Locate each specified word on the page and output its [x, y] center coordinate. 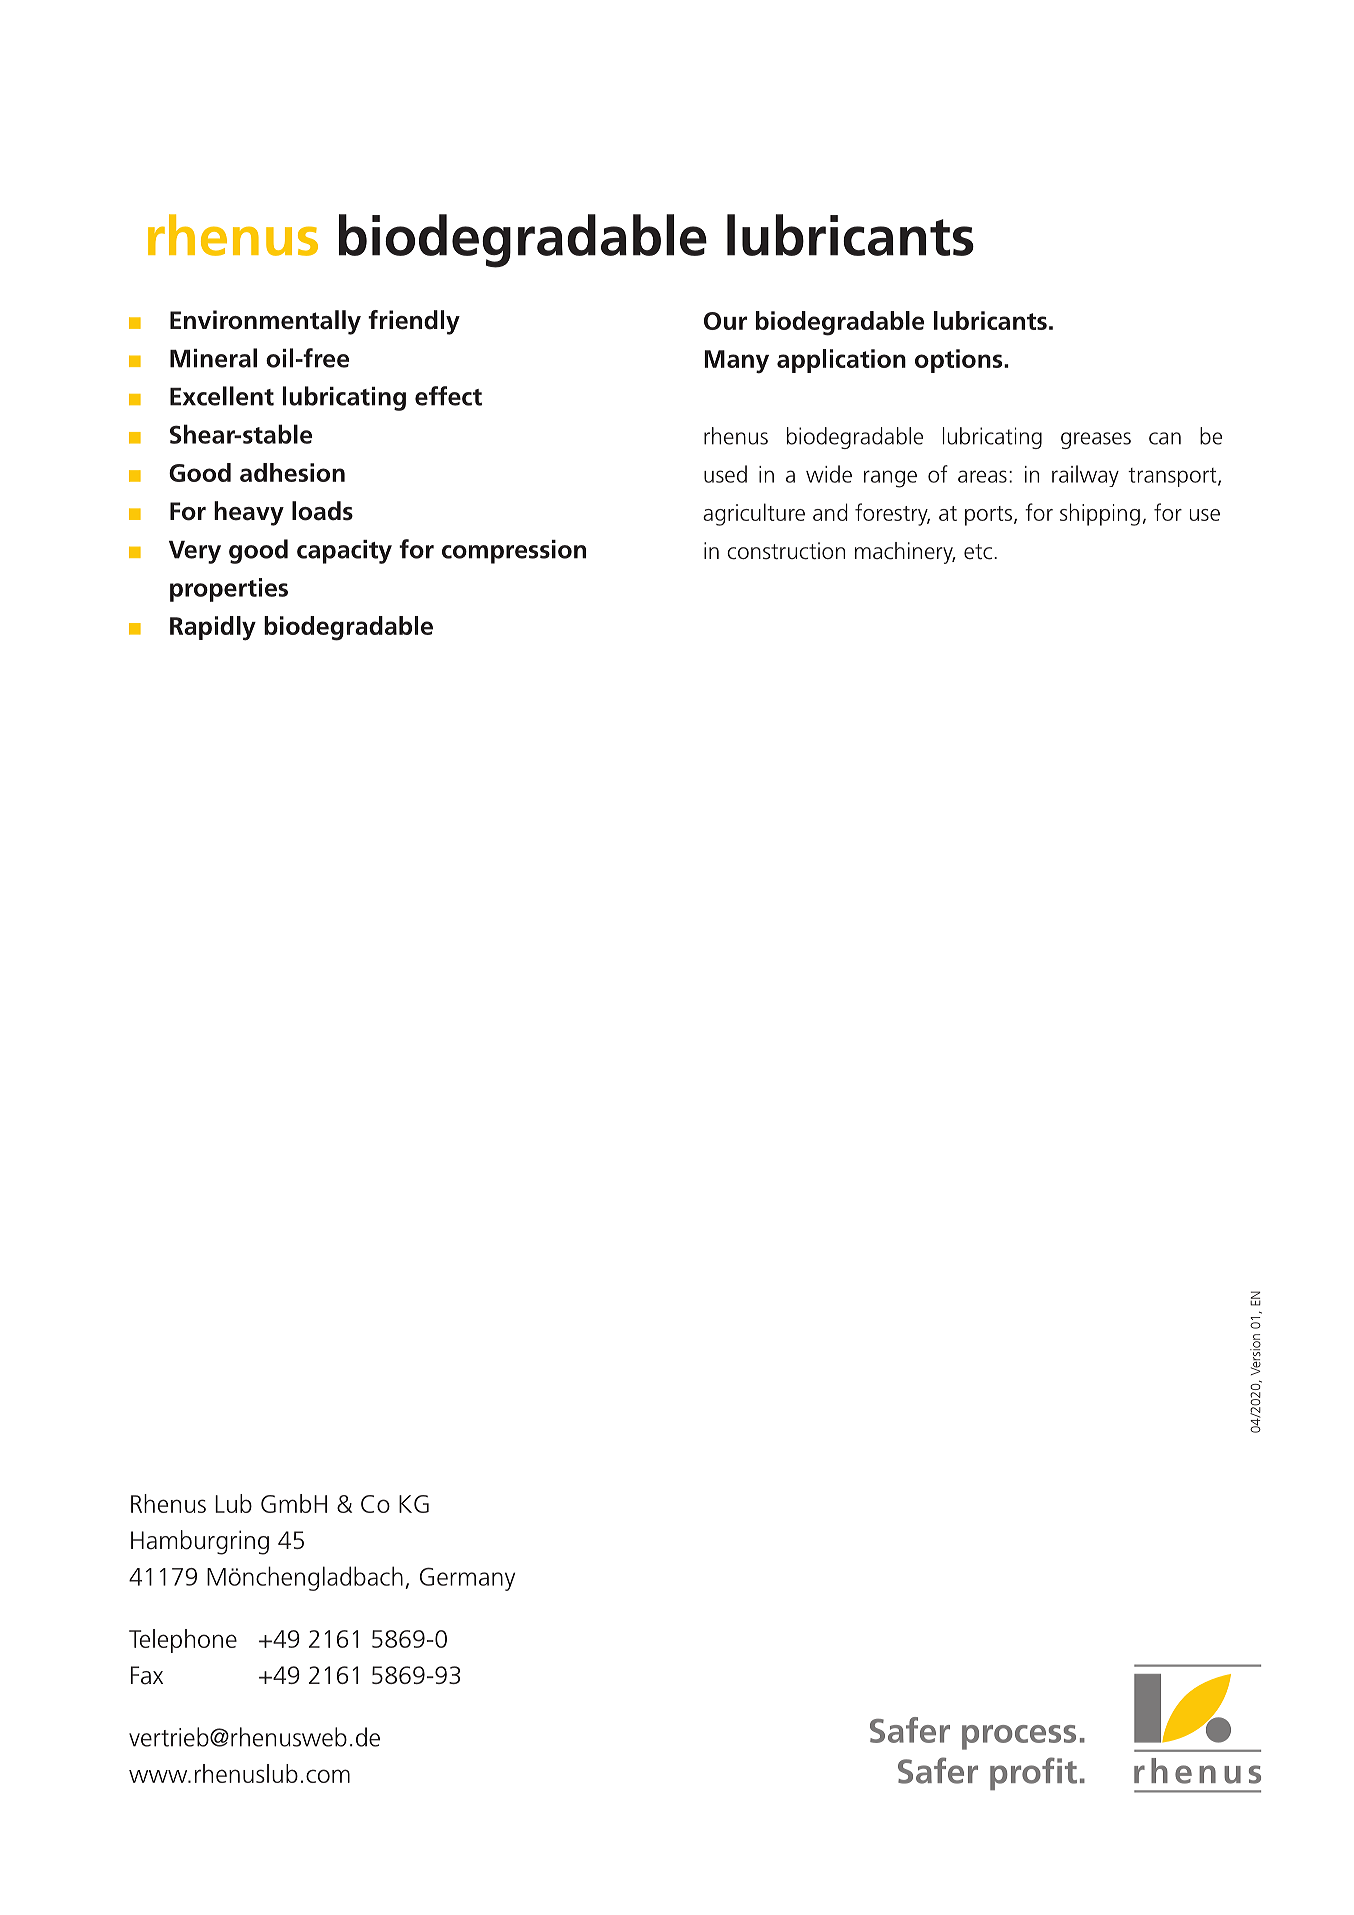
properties [229, 590]
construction [786, 551]
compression [514, 552]
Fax [147, 1675]
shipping [1100, 514]
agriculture [754, 514]
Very [195, 552]
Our [725, 321]
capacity [344, 552]
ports [988, 516]
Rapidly [213, 628]
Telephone [183, 1641]
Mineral [213, 358]
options [960, 361]
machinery [905, 553]
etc [978, 552]
